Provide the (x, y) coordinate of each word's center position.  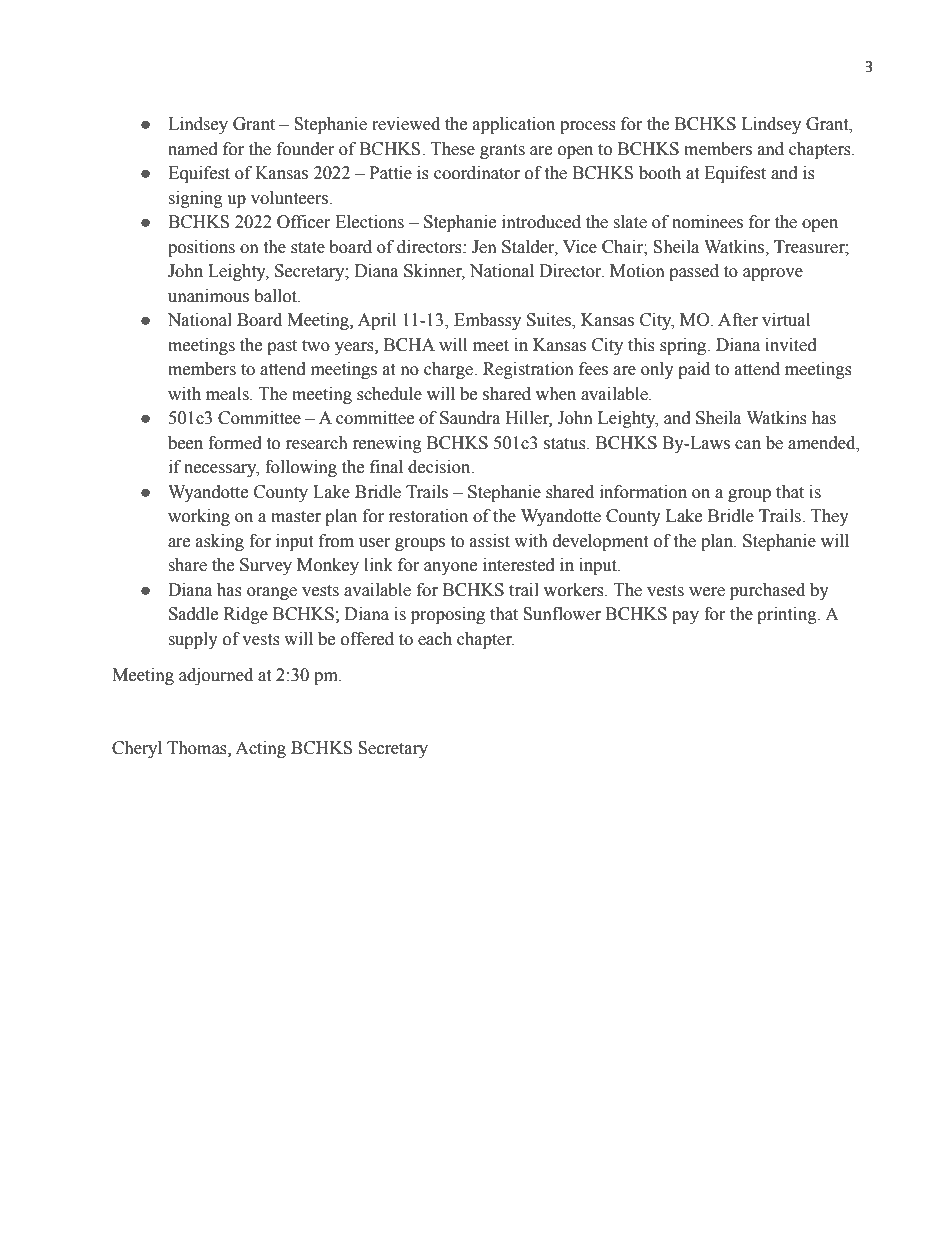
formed (235, 443)
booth (660, 173)
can (748, 445)
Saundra (470, 418)
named (193, 149)
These (453, 149)
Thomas (198, 748)
